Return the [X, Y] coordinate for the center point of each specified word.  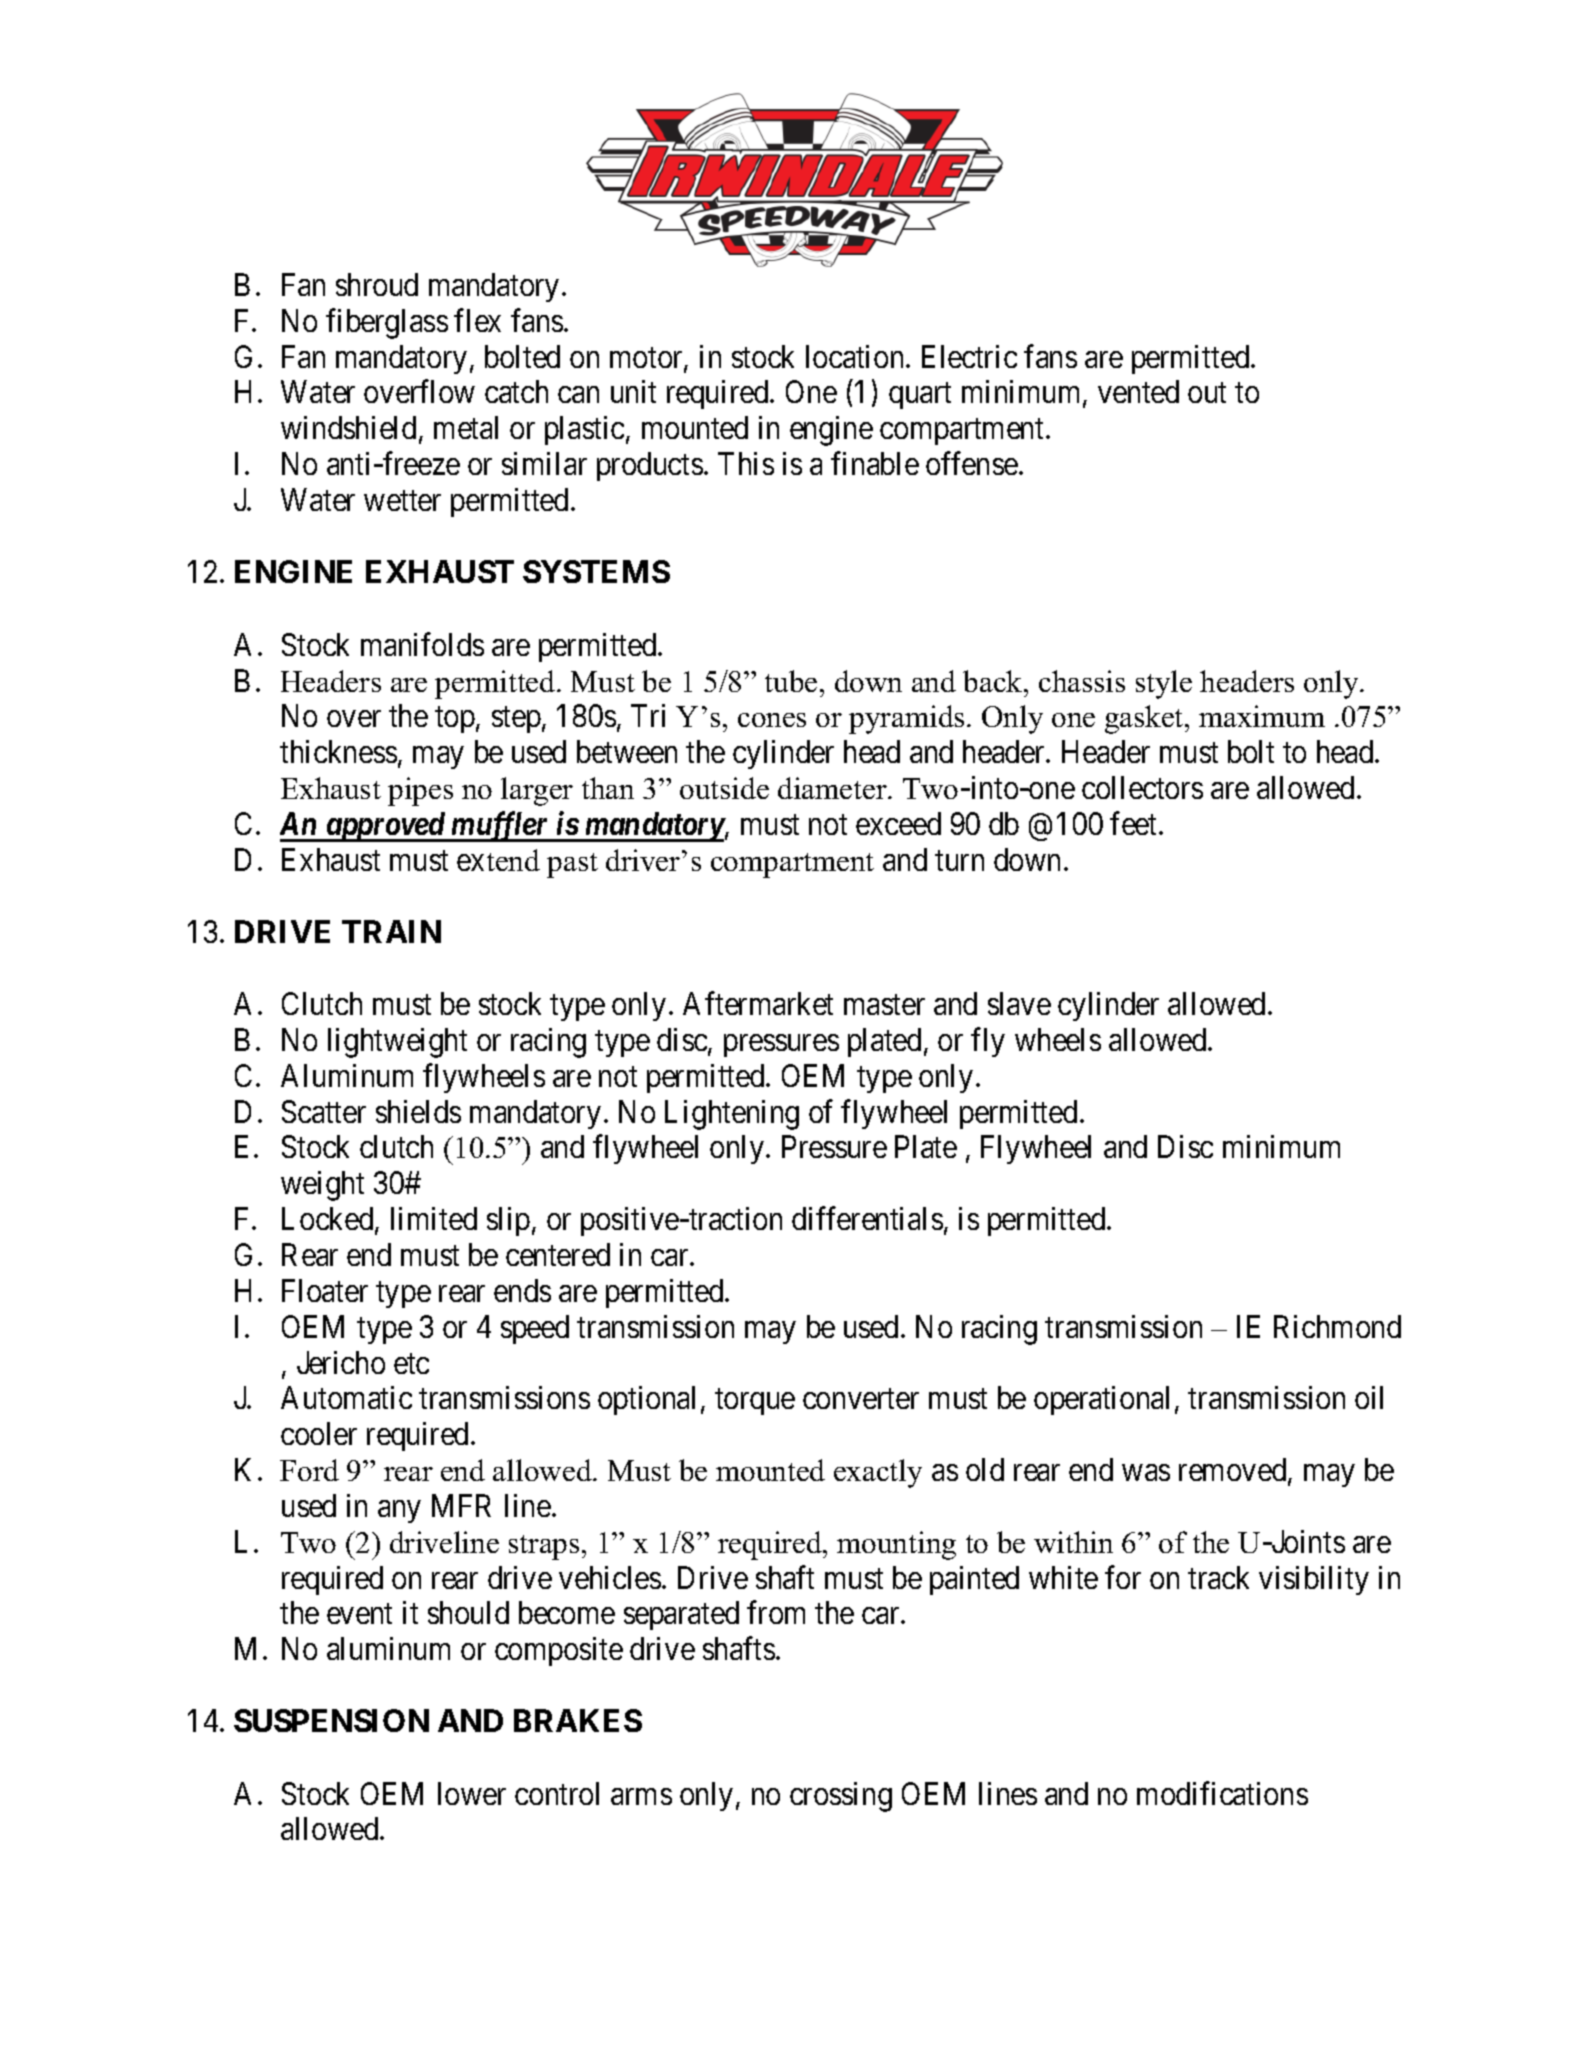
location [856, 356]
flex [477, 320]
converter [861, 1399]
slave [1019, 1003]
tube [791, 681]
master [884, 1005]
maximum [1262, 716]
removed [1234, 1471]
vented [1138, 391]
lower [472, 1793]
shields [418, 1111]
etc [411, 1363]
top [455, 720]
